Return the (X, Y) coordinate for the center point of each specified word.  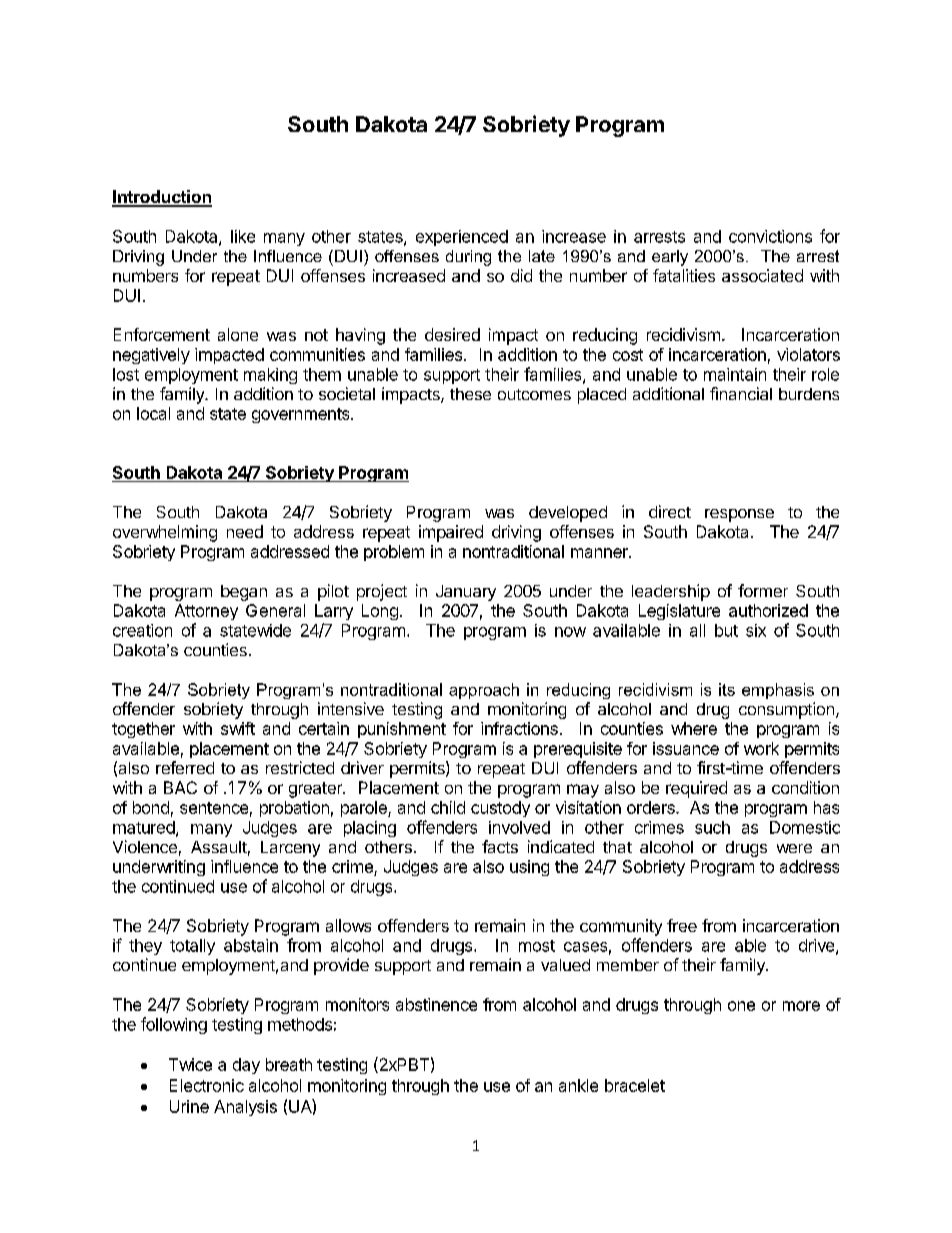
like (243, 236)
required (696, 789)
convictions (770, 236)
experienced (462, 238)
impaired (451, 533)
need (245, 531)
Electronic (207, 1085)
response (739, 515)
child (448, 807)
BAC (180, 787)
